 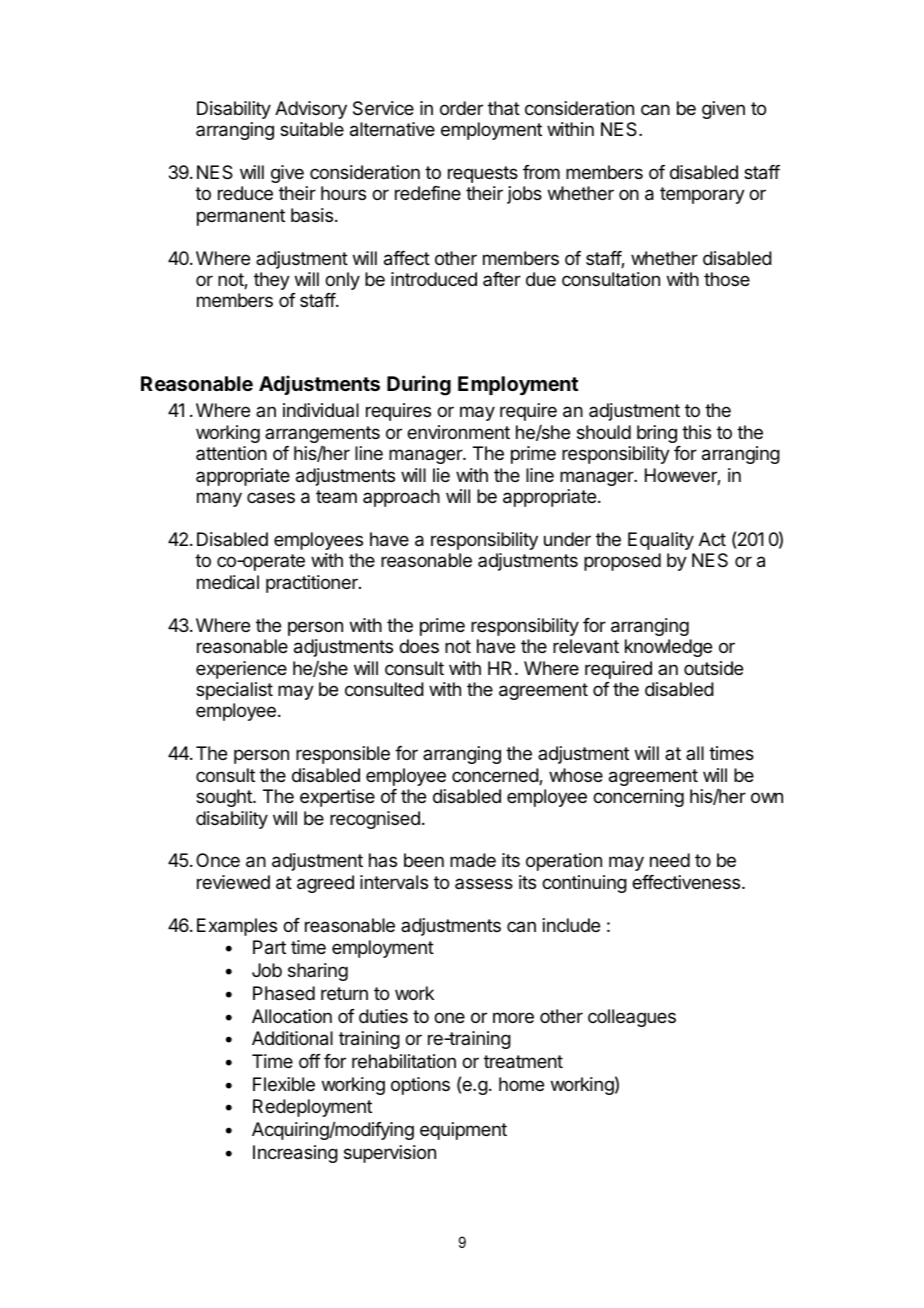 I want to click on that, so click(x=504, y=108).
